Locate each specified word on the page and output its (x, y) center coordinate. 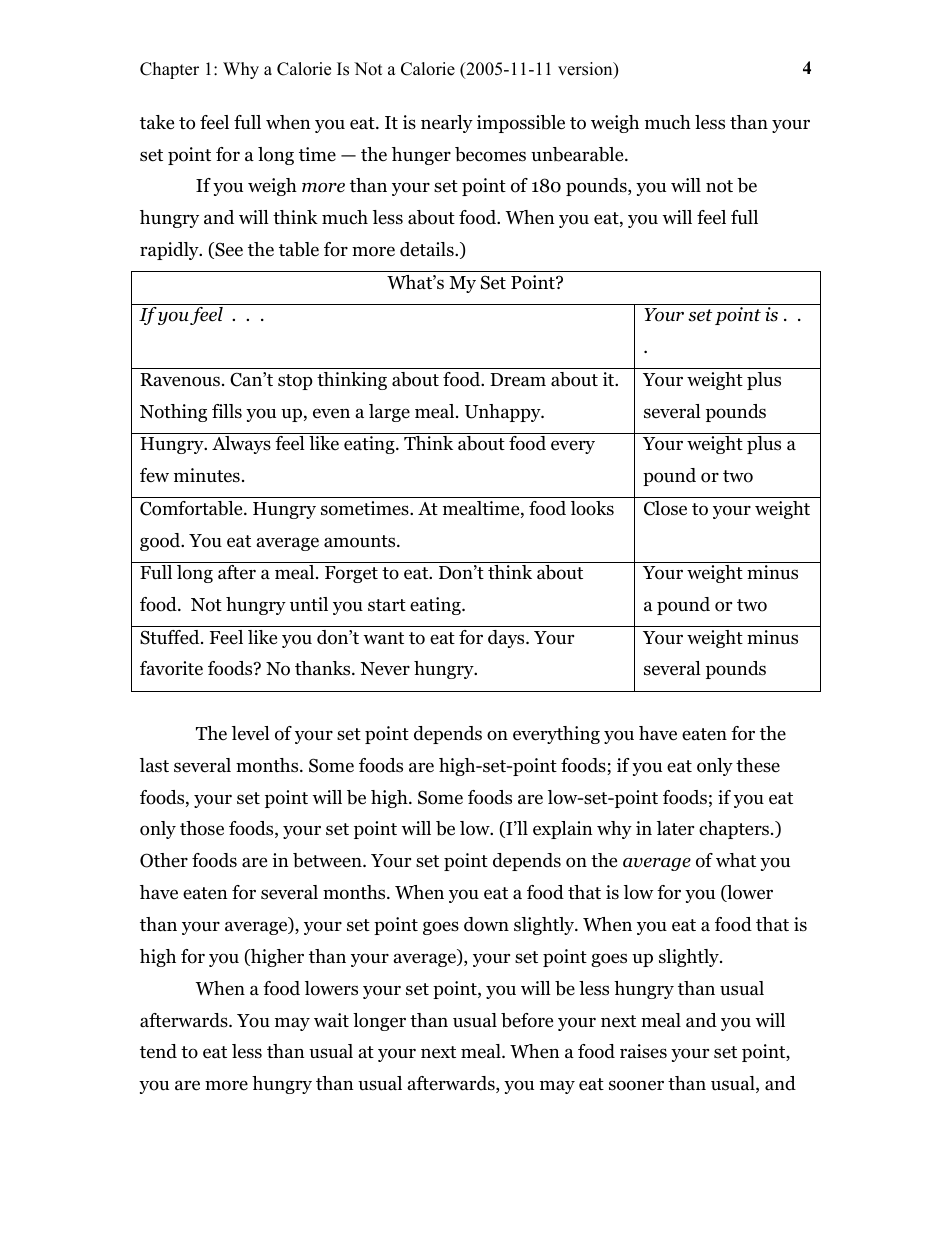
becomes (490, 154)
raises (643, 1051)
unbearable (578, 154)
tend (158, 1051)
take (157, 122)
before (527, 1020)
